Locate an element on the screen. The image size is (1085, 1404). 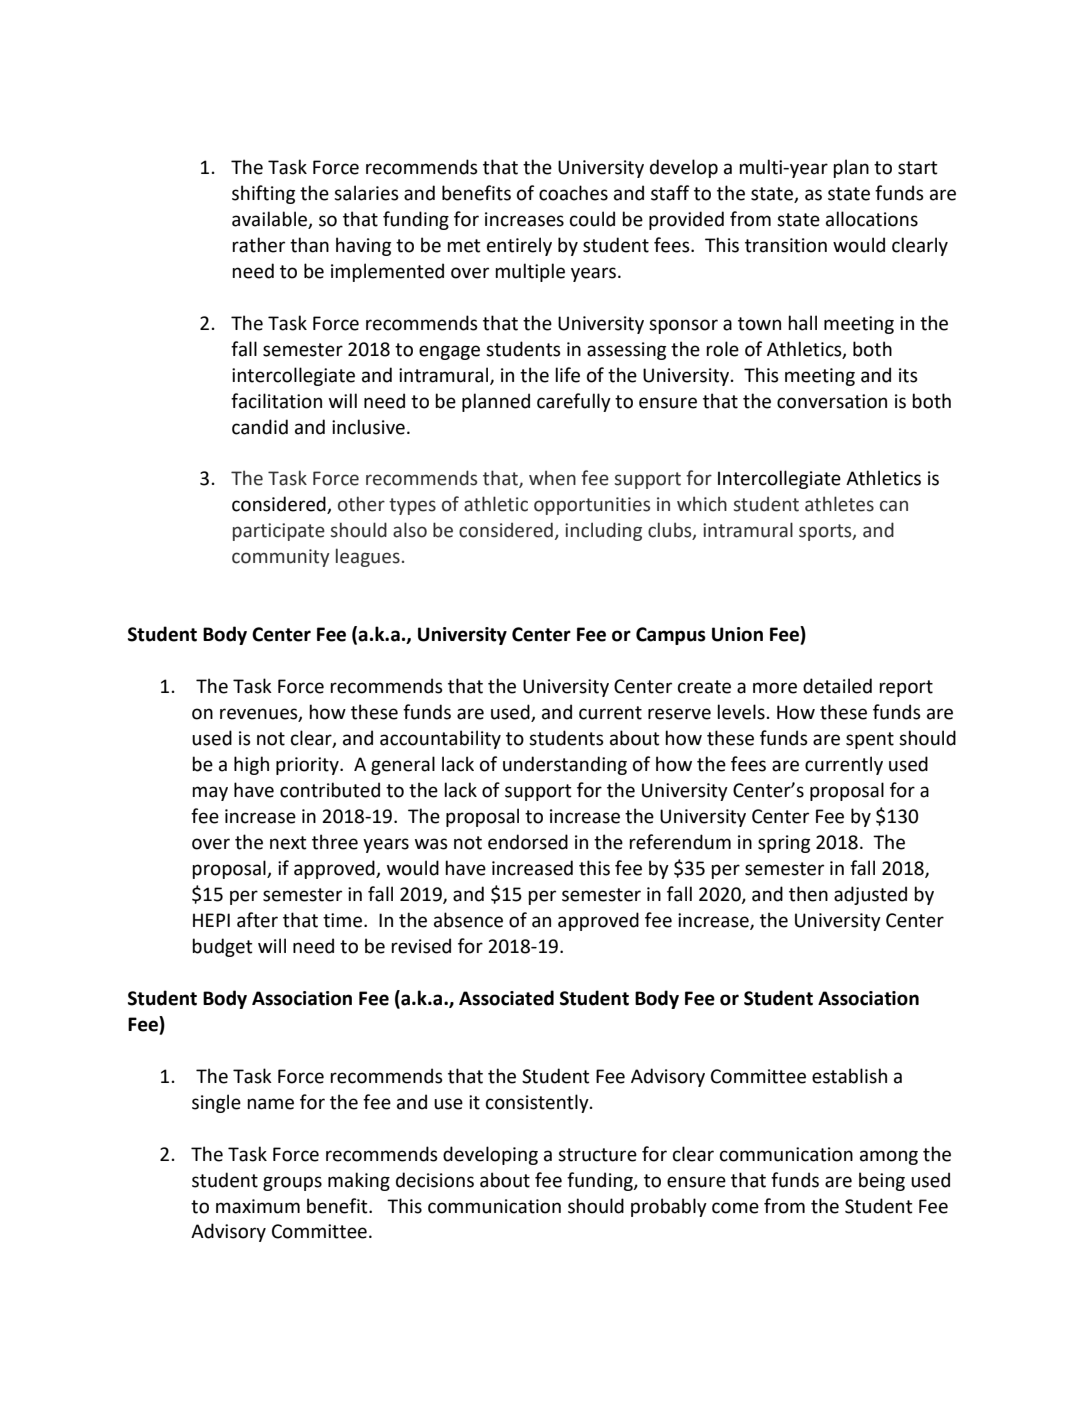
shifting is located at coordinates (263, 194).
